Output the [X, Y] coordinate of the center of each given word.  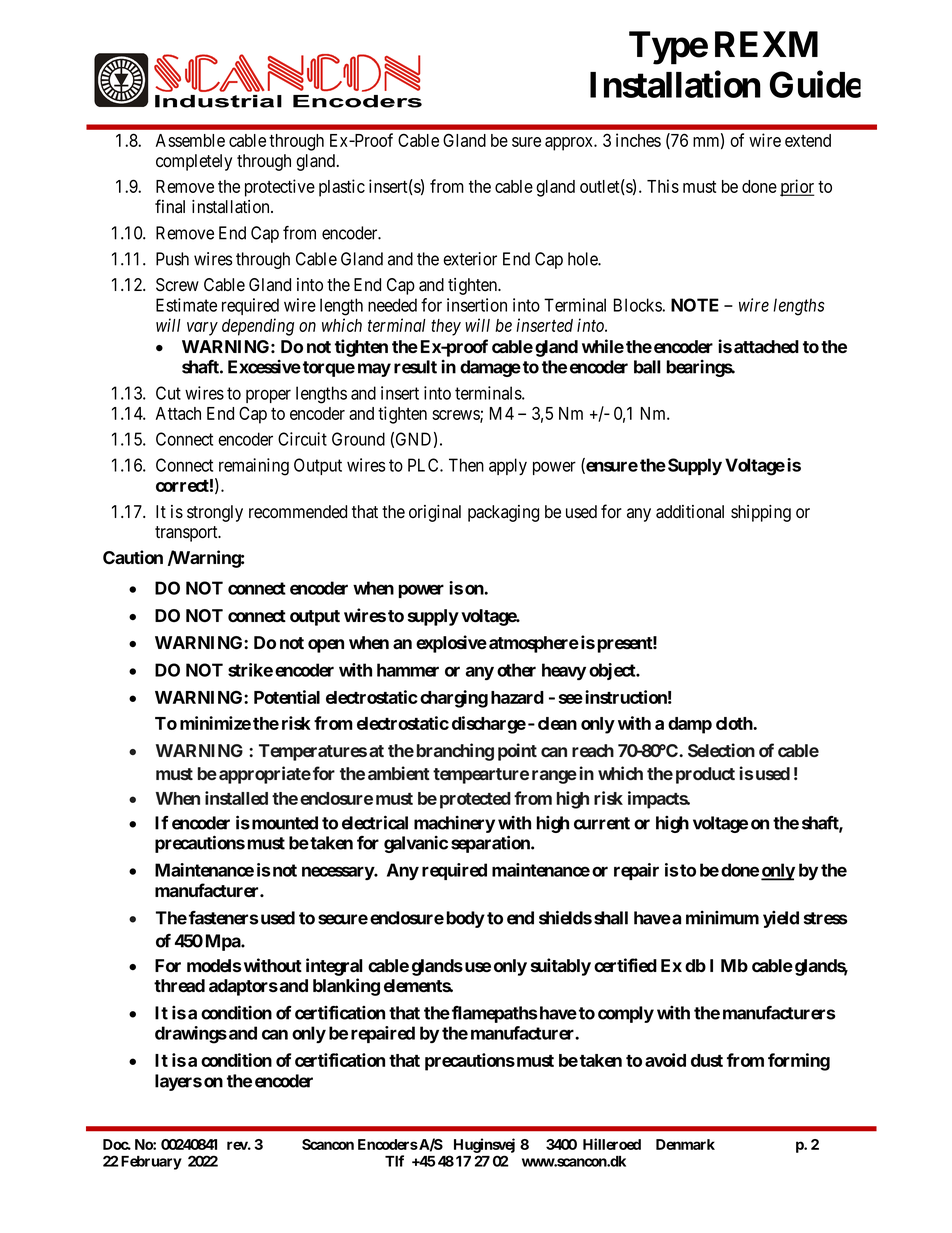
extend [808, 140]
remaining [254, 467]
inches [638, 140]
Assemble [190, 140]
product [705, 775]
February [151, 1163]
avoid [665, 1060]
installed [236, 798]
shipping [761, 513]
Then [466, 465]
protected [475, 800]
